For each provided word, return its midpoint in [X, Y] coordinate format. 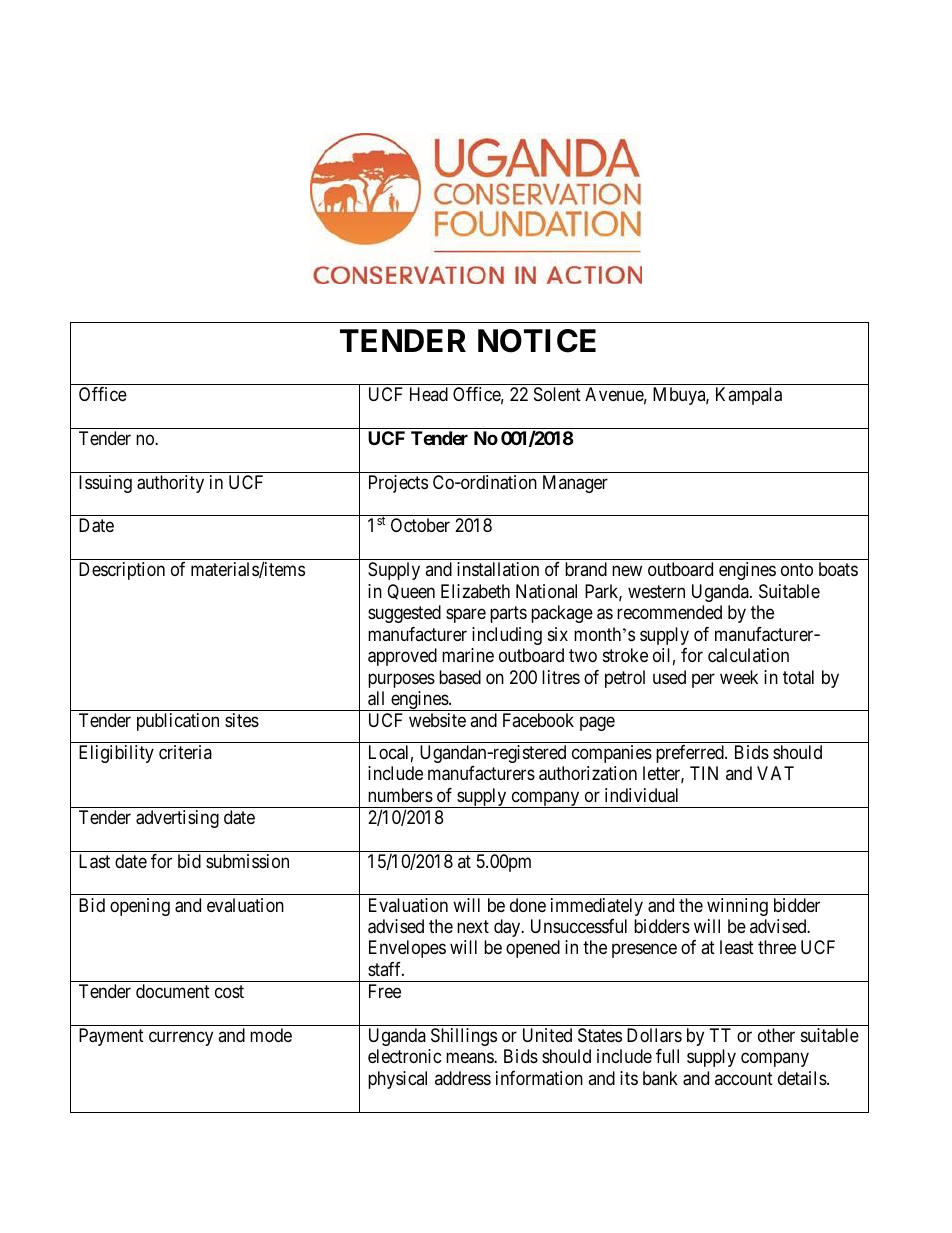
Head [429, 394]
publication [178, 722]
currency [181, 1038]
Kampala [749, 396]
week [739, 677]
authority [170, 484]
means [470, 1058]
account [744, 1078]
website [437, 720]
